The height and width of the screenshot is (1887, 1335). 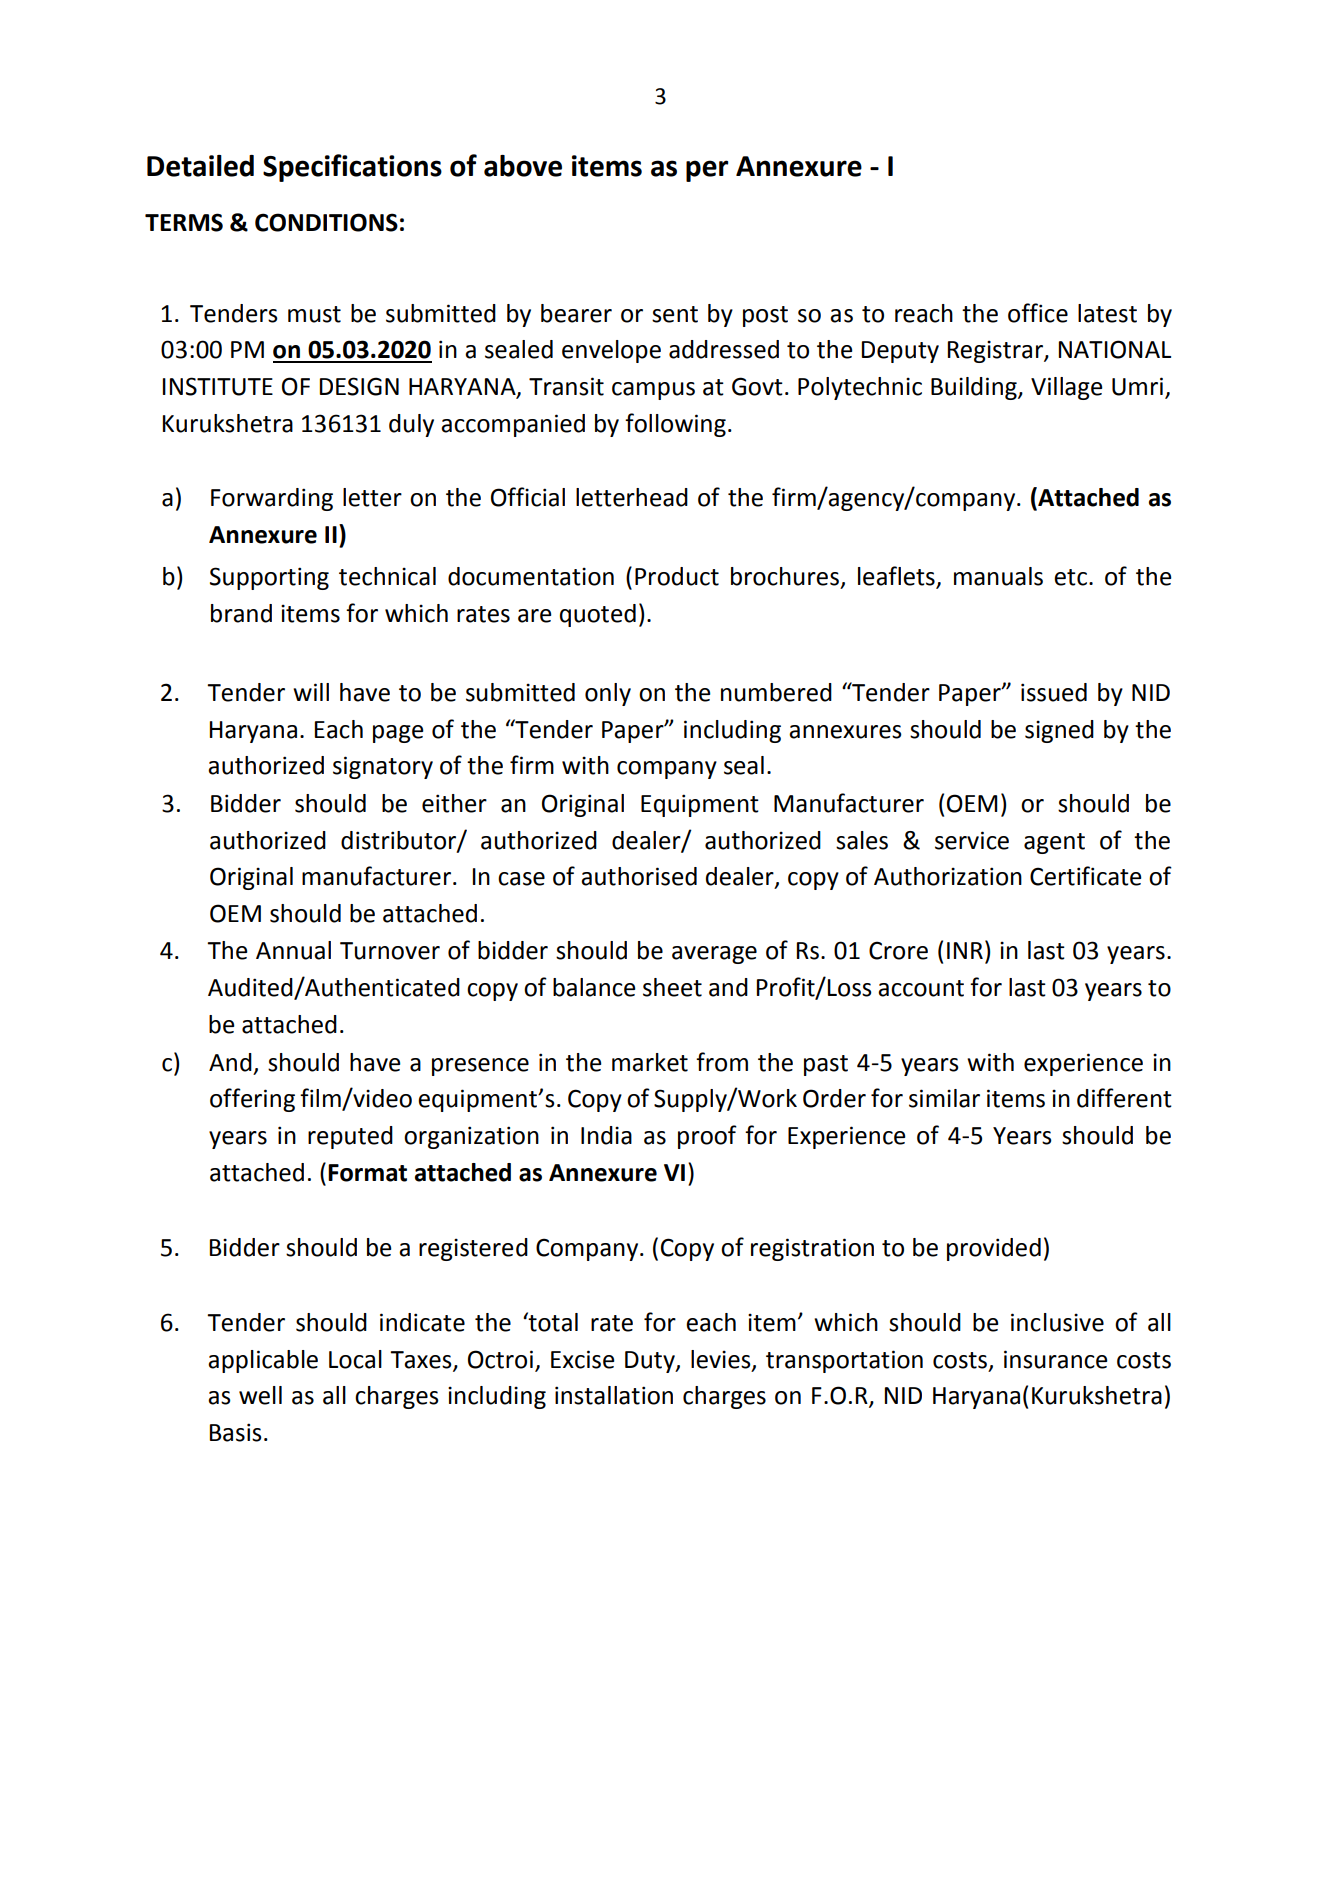 What do you see at coordinates (1056, 1359) in the screenshot?
I see `insurance` at bounding box center [1056, 1359].
